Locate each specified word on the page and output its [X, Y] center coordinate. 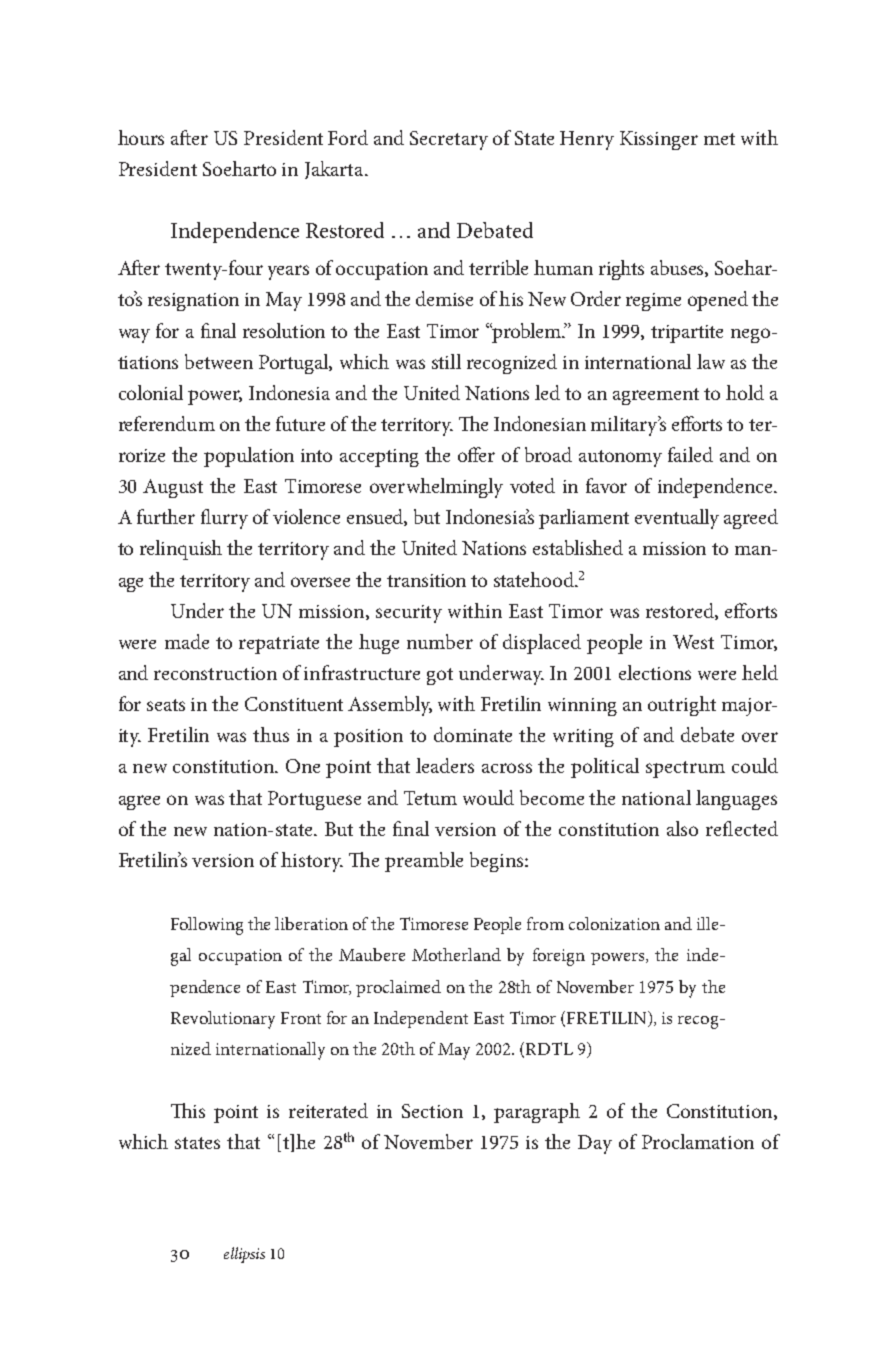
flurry [224, 519]
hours [141, 137]
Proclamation [698, 1141]
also [682, 828]
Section [432, 1111]
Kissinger [659, 140]
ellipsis [244, 1255]
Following [207, 926]
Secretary [449, 140]
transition [426, 580]
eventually [677, 519]
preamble [424, 862]
